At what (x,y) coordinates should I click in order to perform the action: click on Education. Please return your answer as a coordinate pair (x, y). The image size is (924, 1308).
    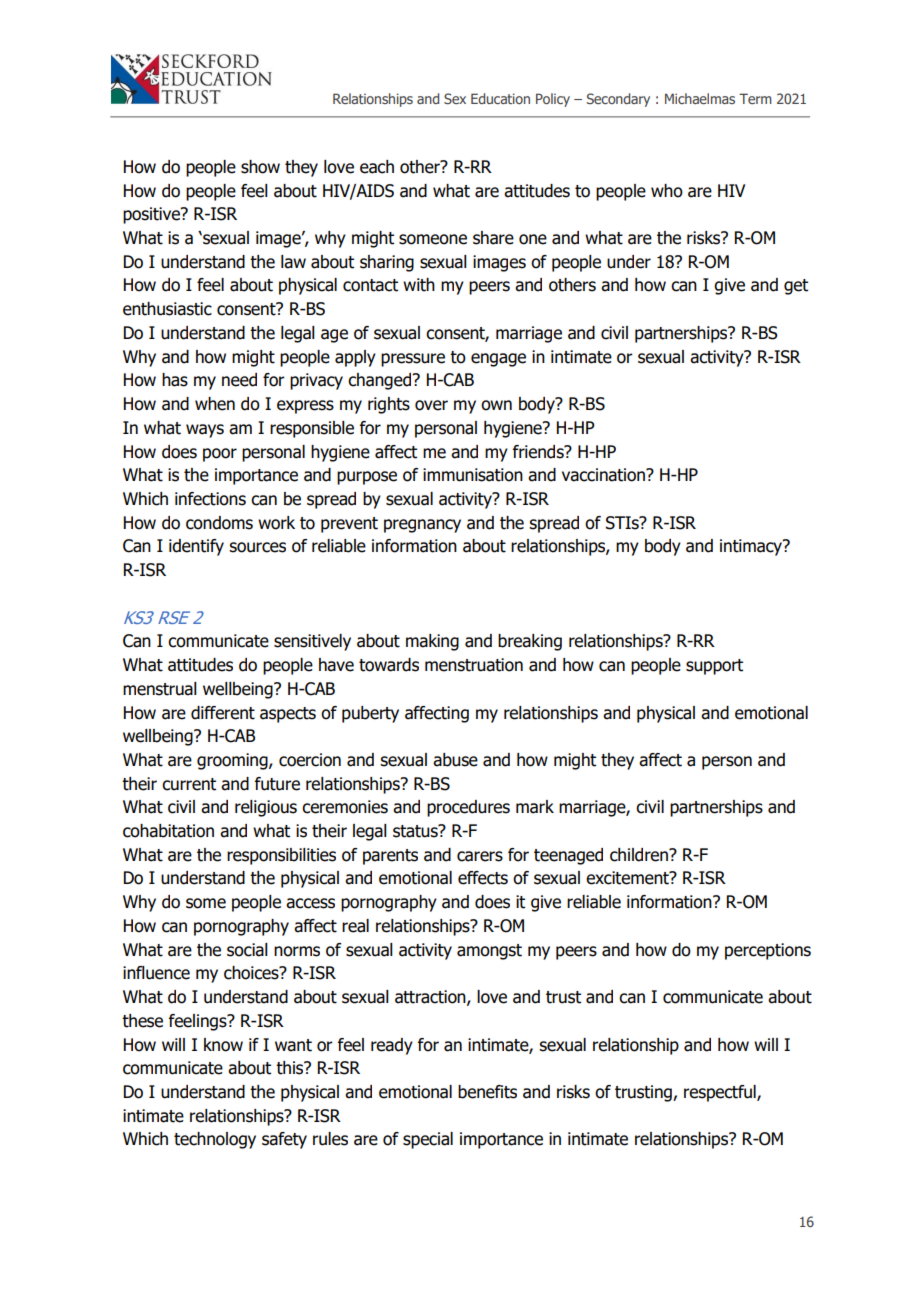
    Looking at the image, I should click on (500, 98).
